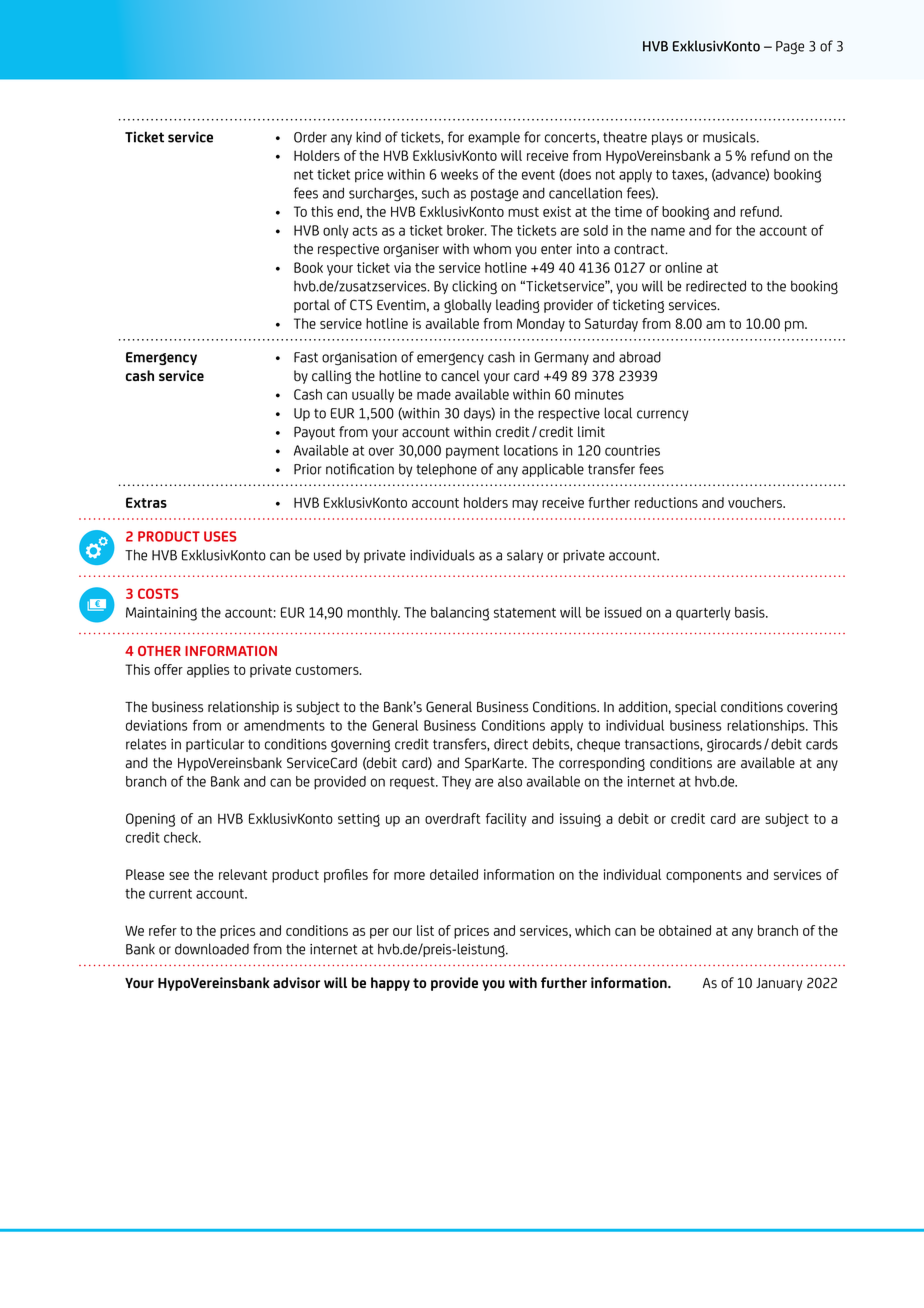  I want to click on USES, so click(220, 536).
